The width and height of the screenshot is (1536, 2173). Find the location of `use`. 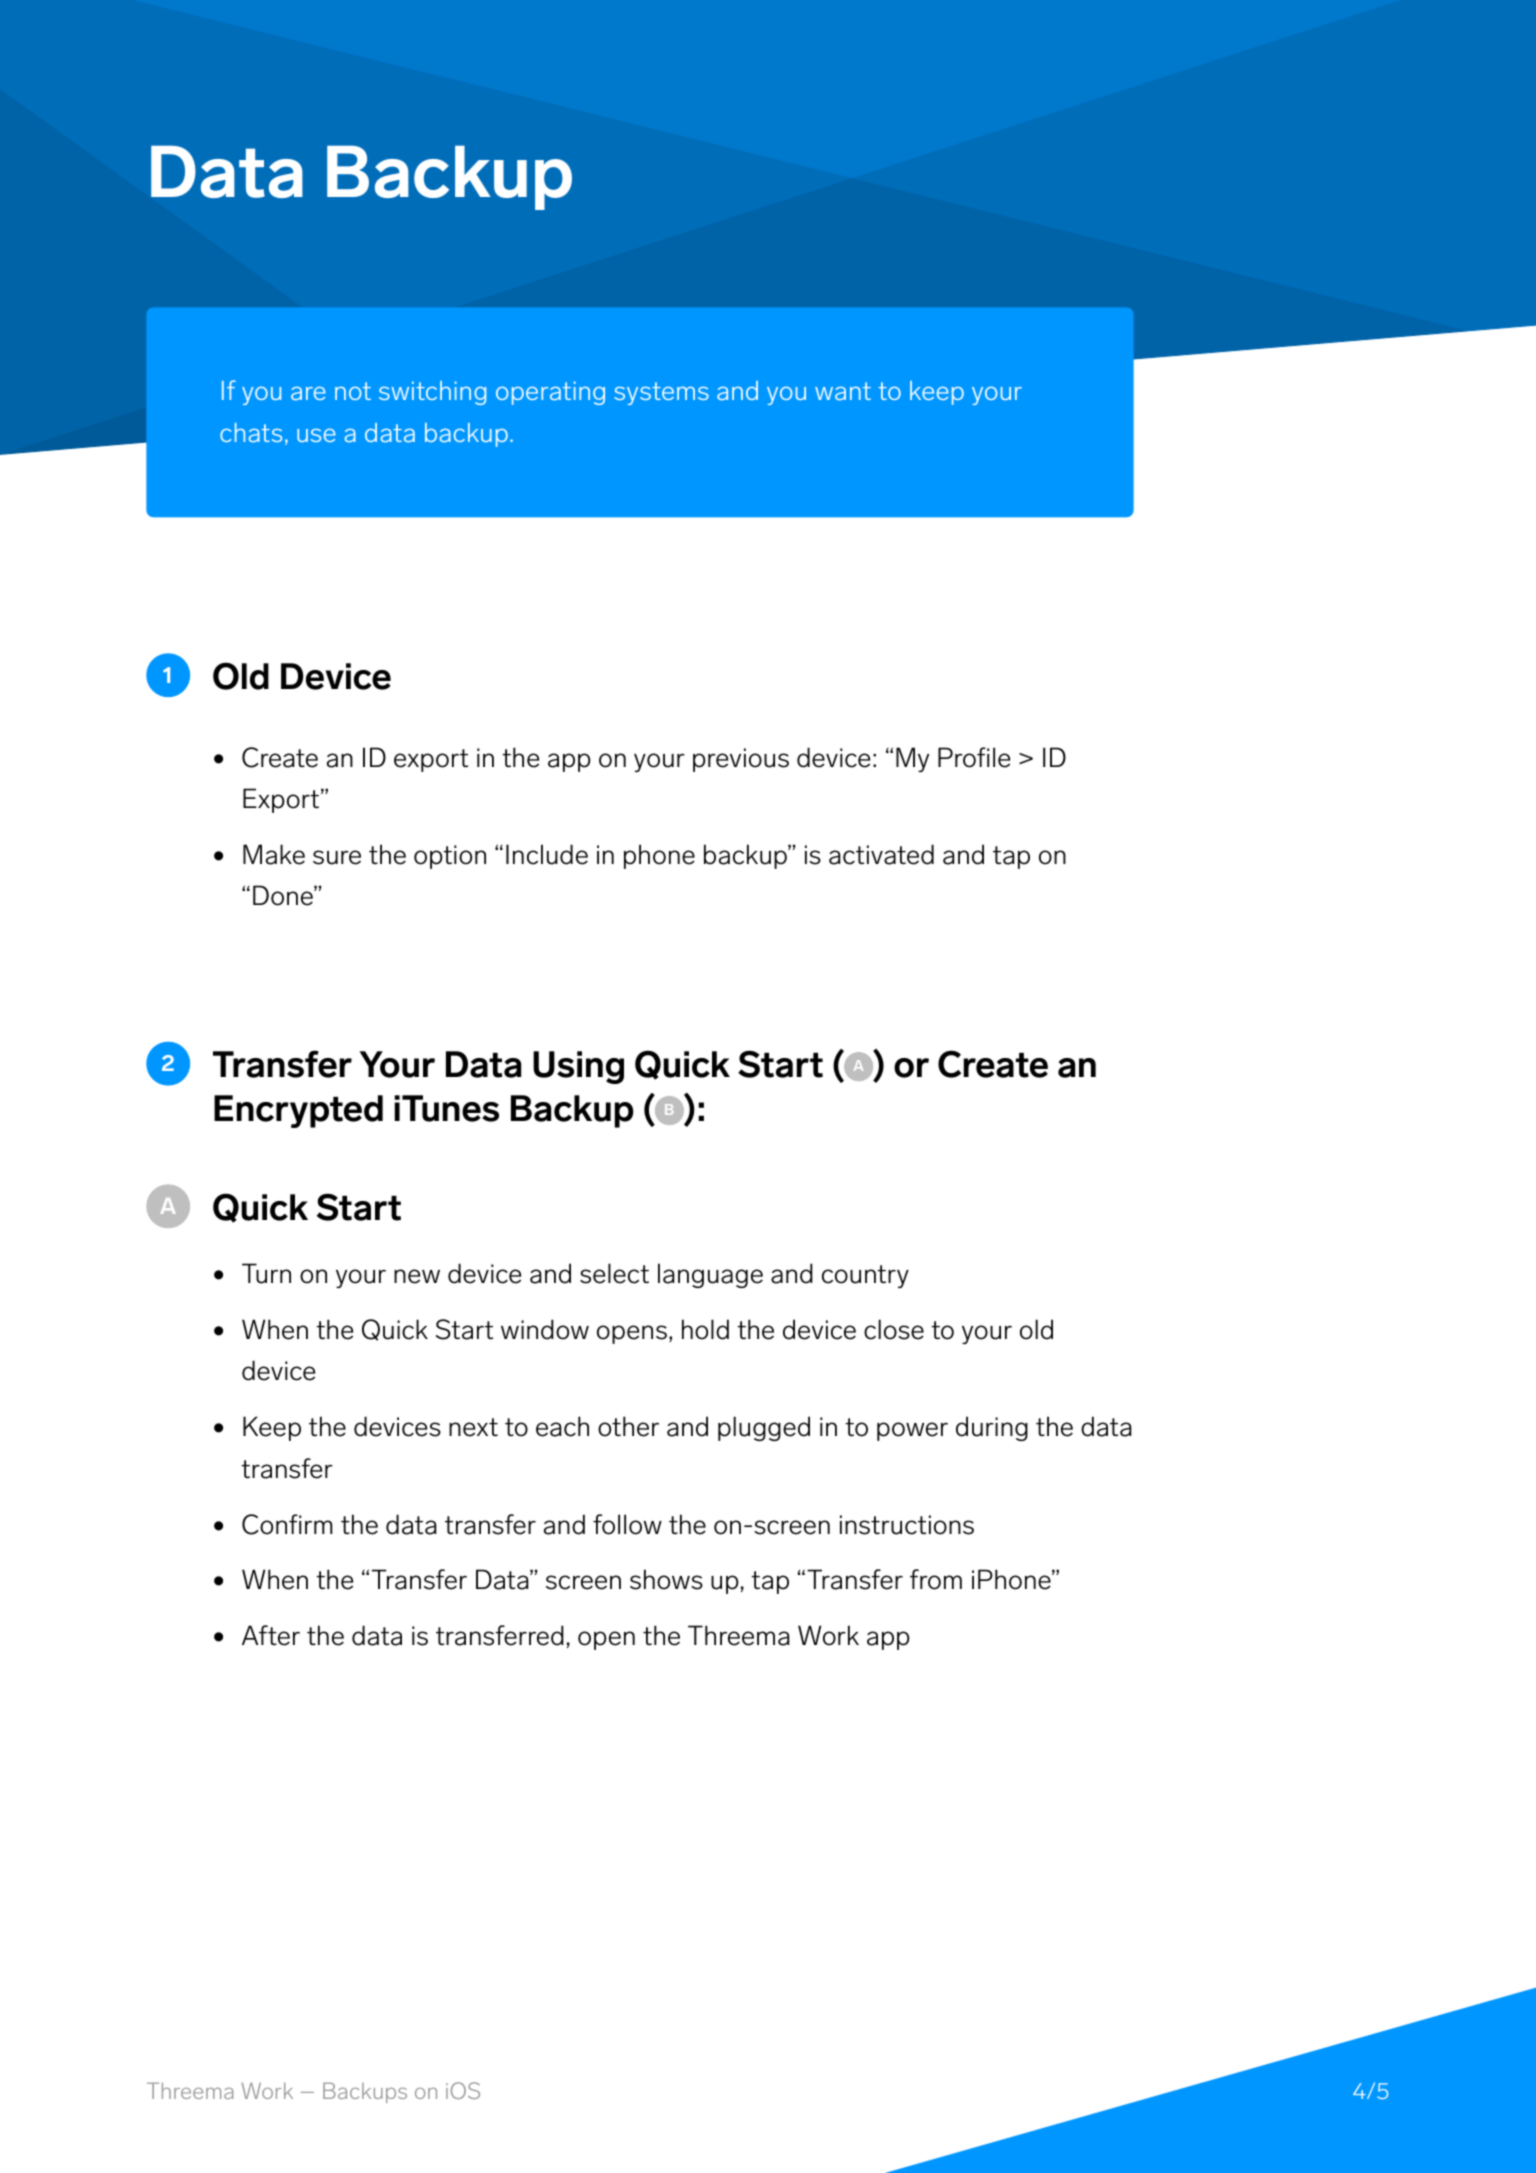

use is located at coordinates (316, 435).
